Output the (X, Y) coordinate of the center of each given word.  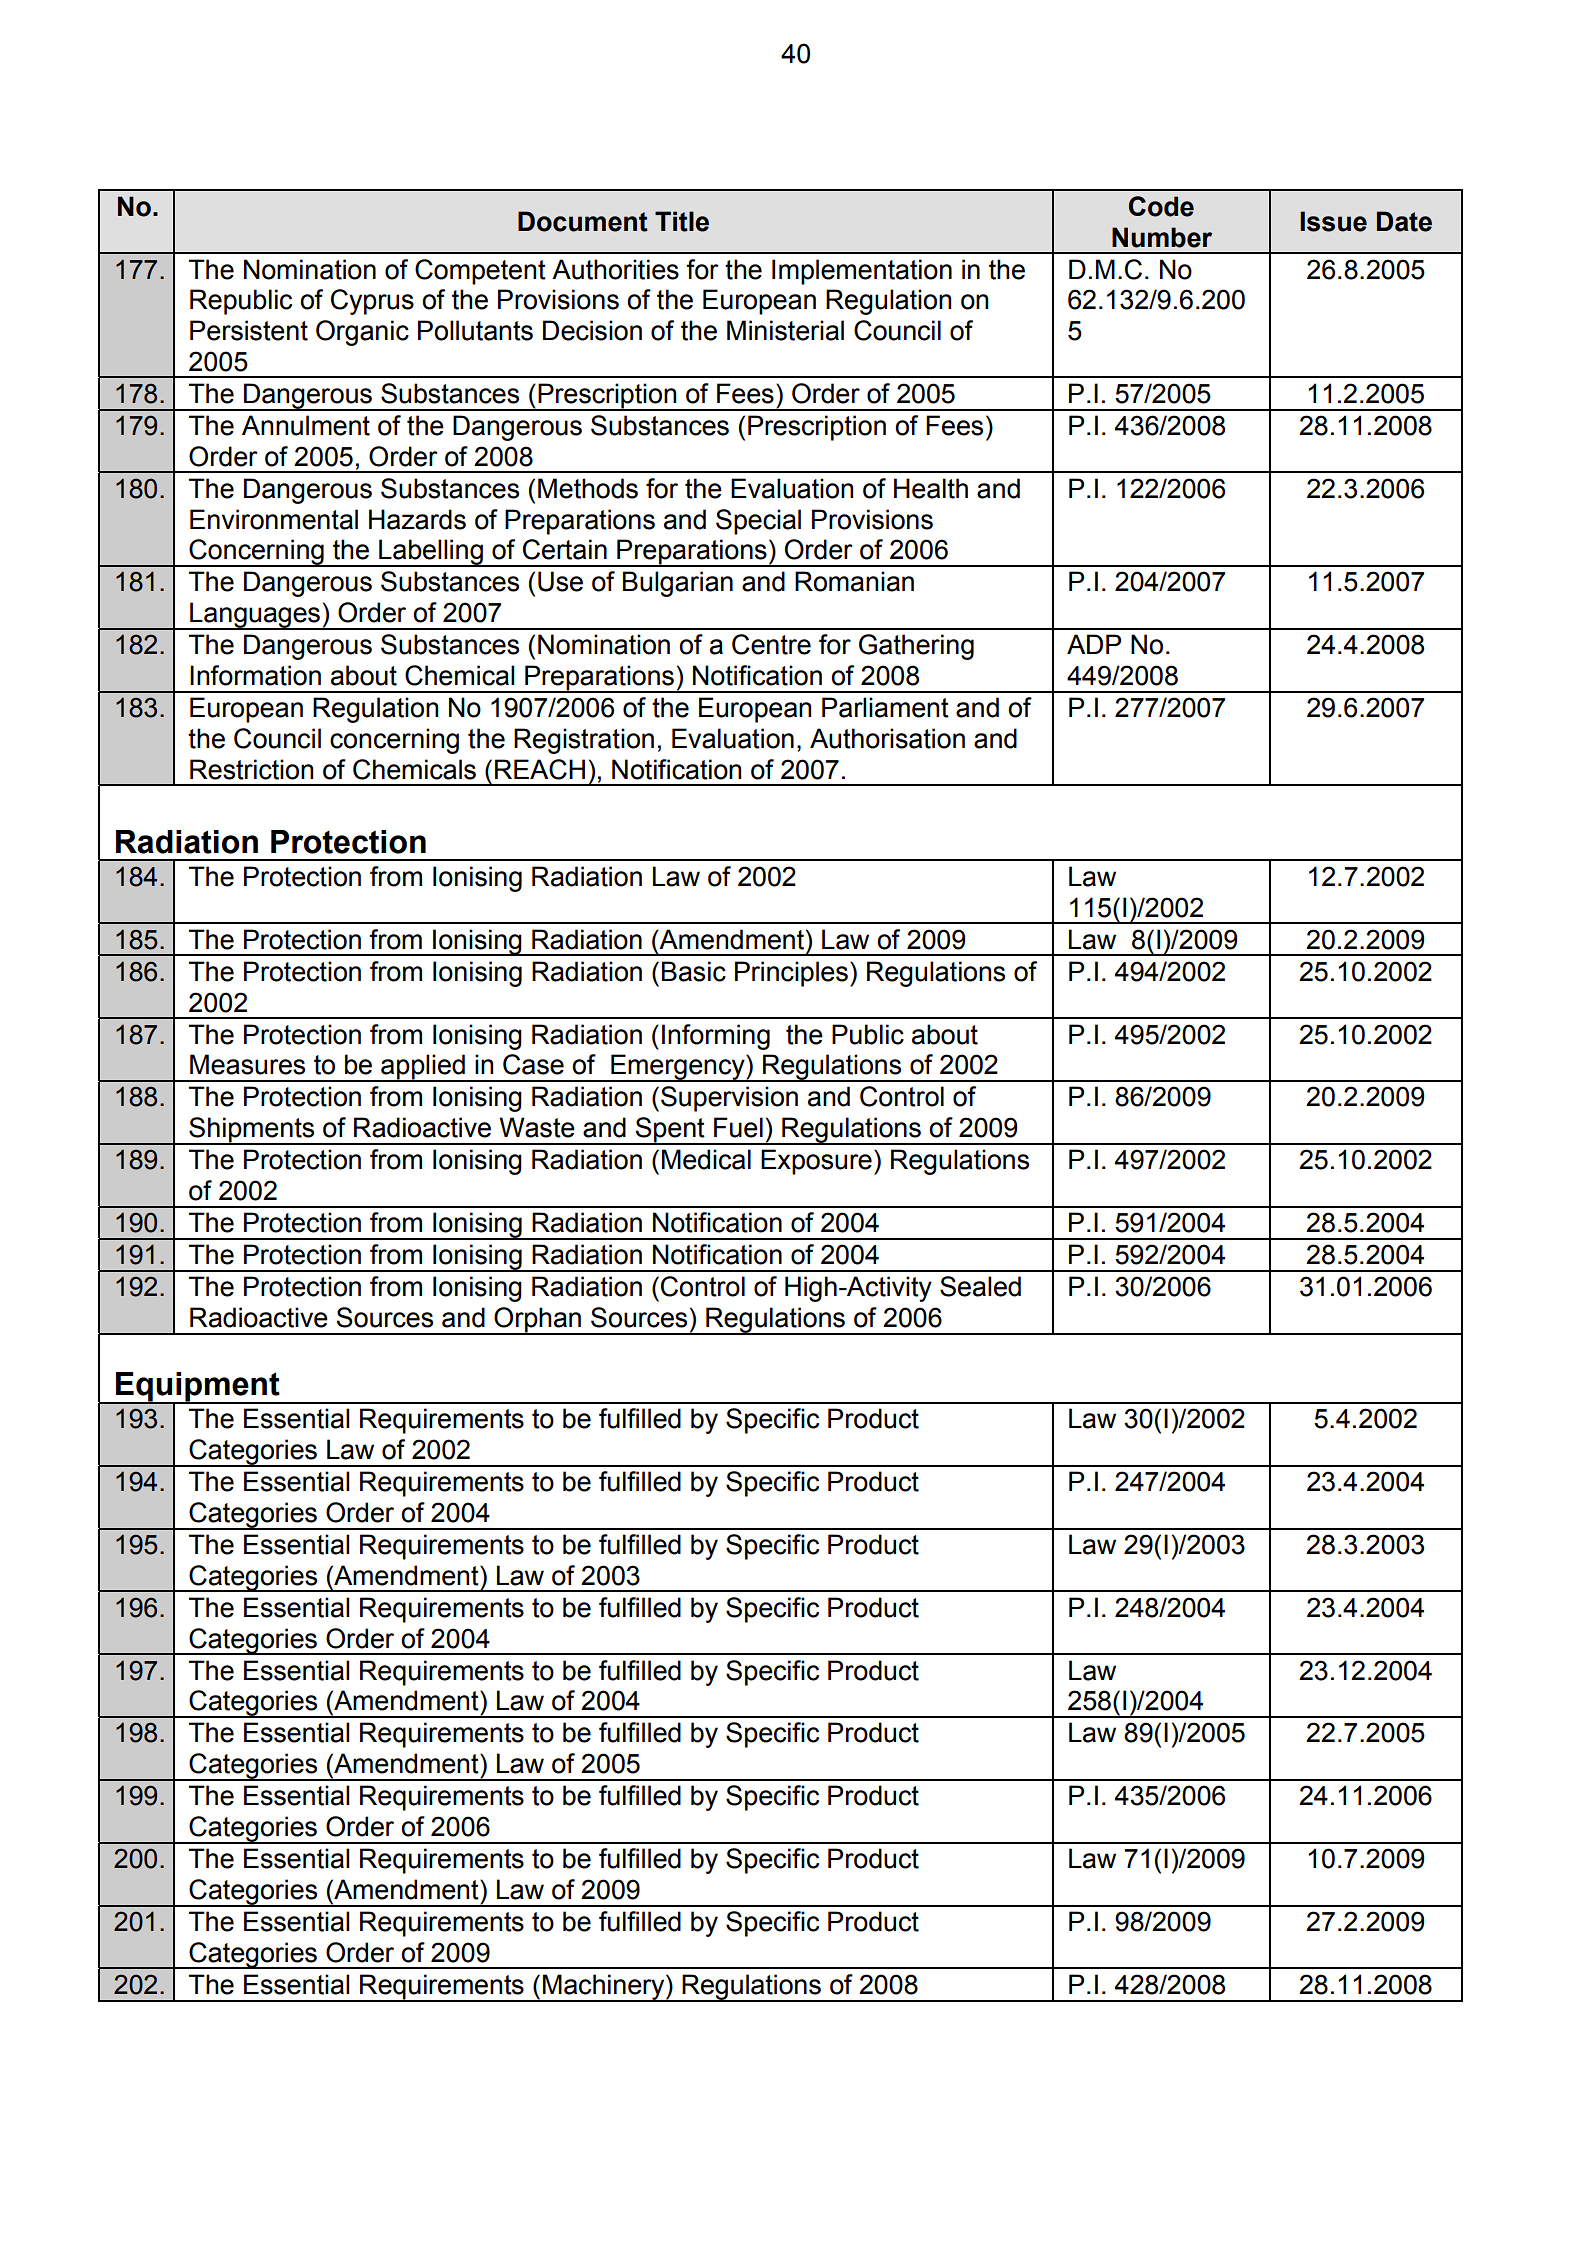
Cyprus (372, 302)
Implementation (862, 272)
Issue (1333, 221)
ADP (1094, 644)
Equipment (198, 1388)
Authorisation (887, 738)
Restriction (251, 769)
